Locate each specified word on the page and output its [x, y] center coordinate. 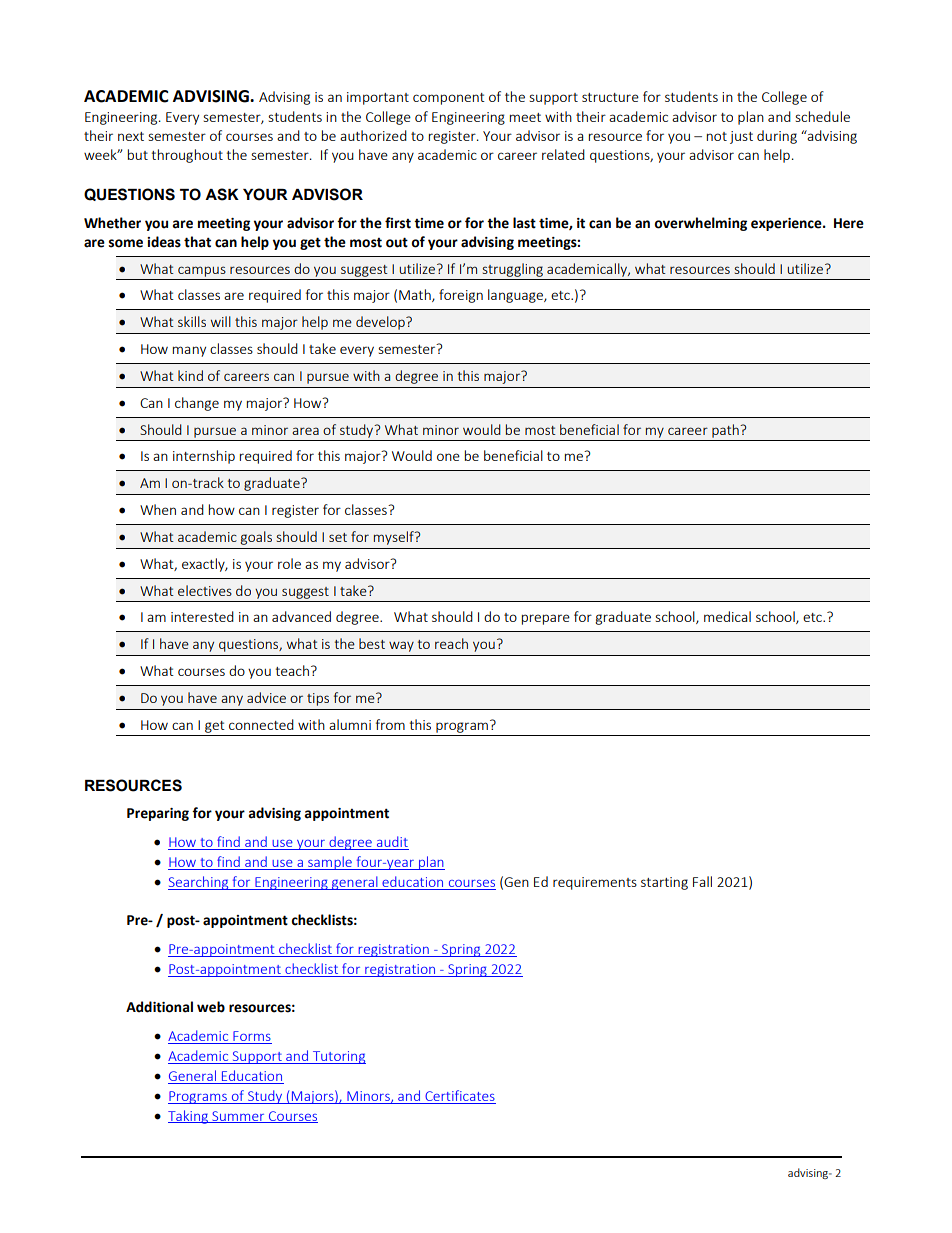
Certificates [460, 1095]
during [777, 137]
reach [451, 643]
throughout [187, 156]
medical [727, 616]
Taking [189, 1117]
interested [202, 616]
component [449, 99]
